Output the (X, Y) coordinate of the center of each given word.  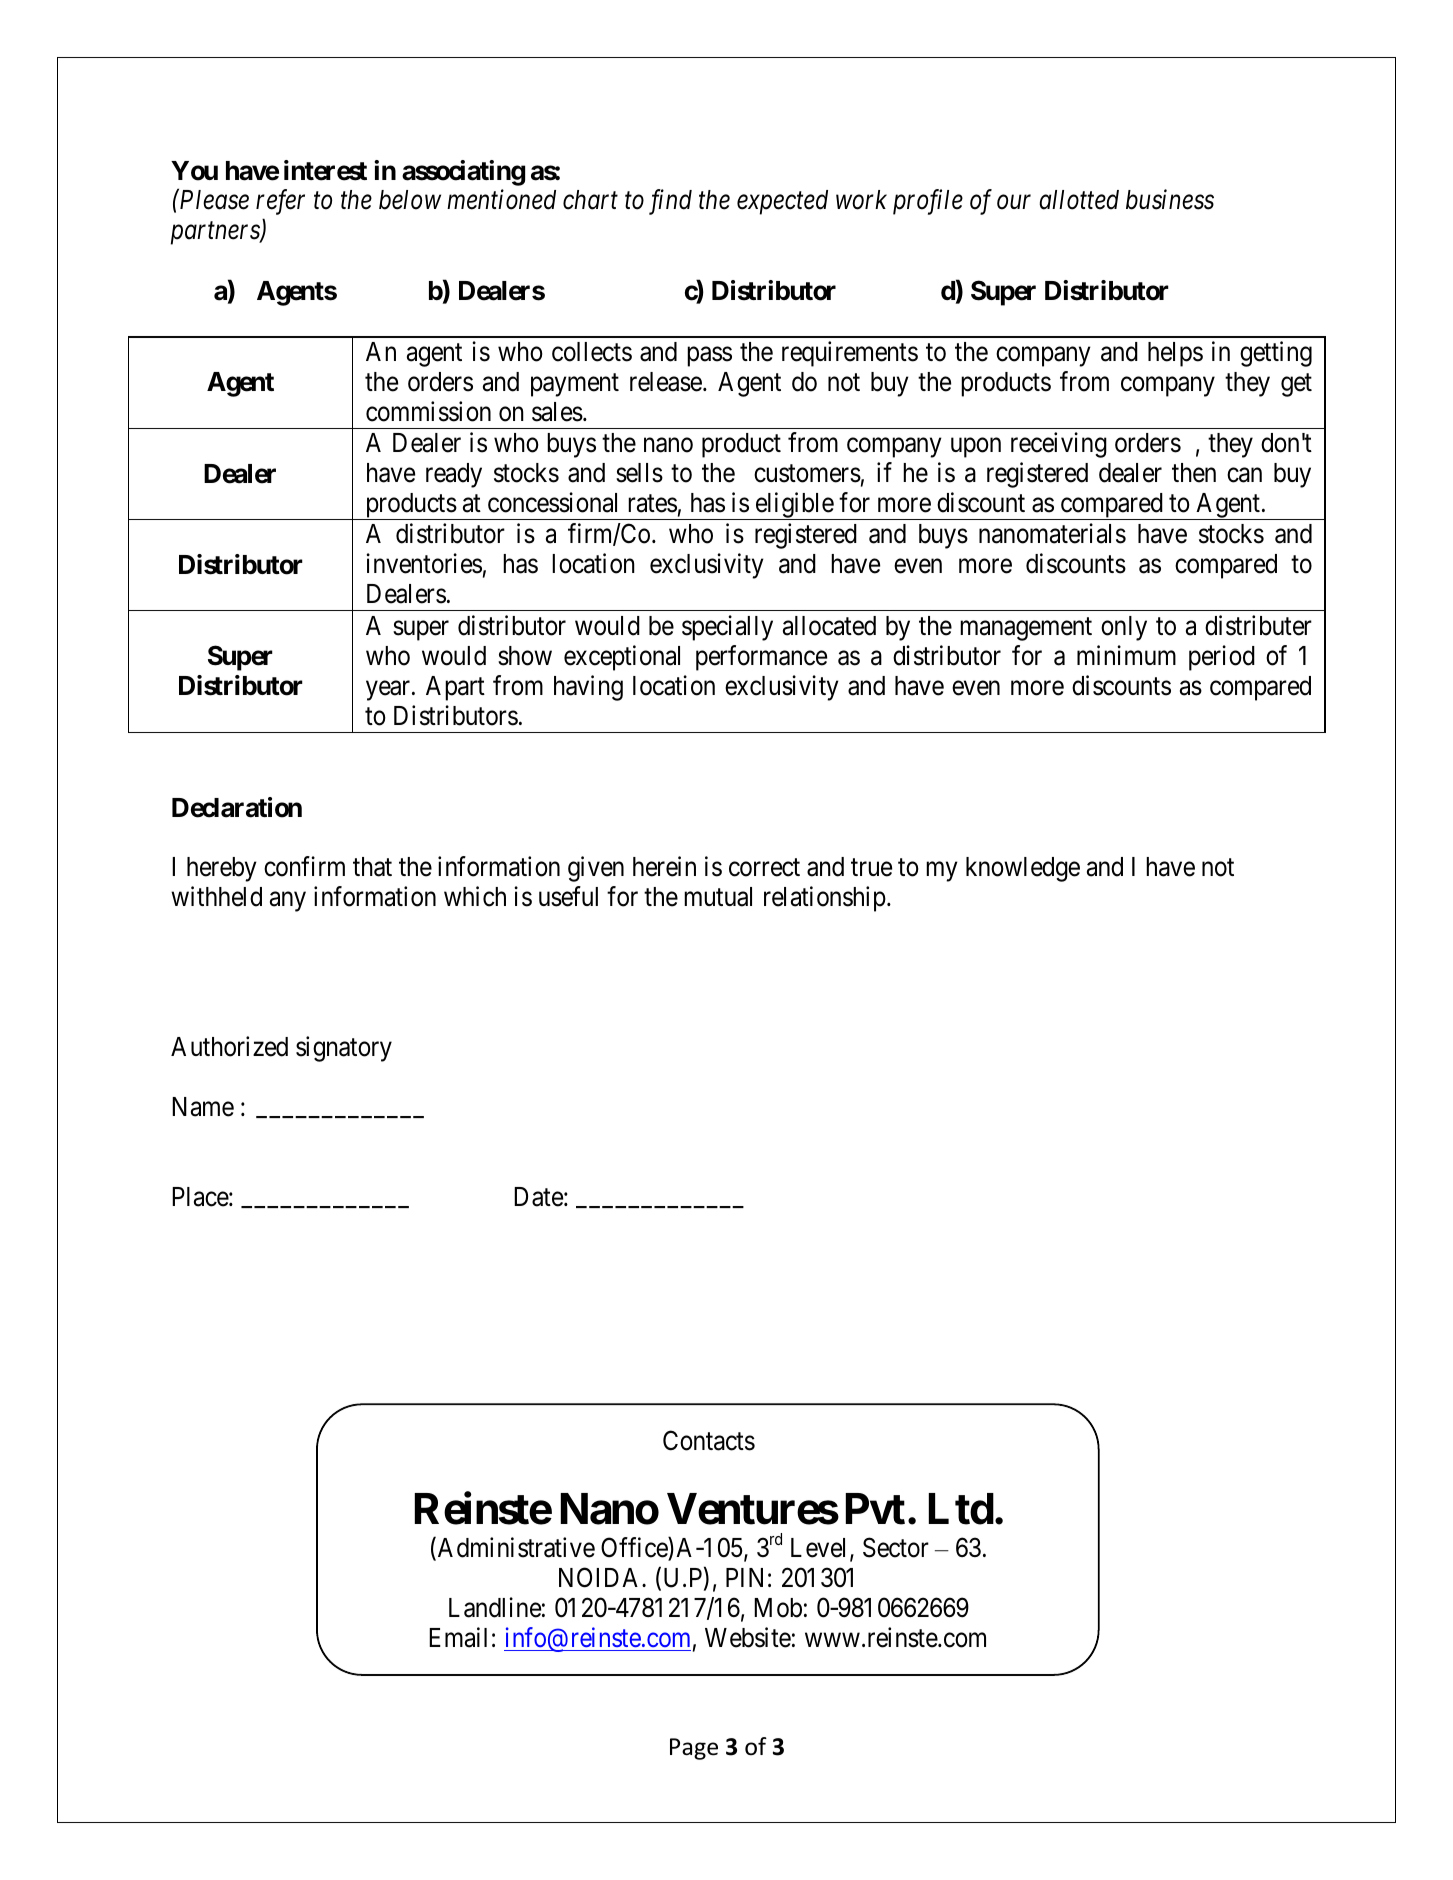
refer (280, 202)
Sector (896, 1547)
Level (821, 1549)
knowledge (1023, 869)
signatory (344, 1049)
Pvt (875, 1509)
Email (458, 1637)
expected (782, 202)
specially (727, 628)
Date (538, 1197)
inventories (424, 563)
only (1124, 628)
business (1170, 200)
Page (694, 1749)
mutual (718, 897)
